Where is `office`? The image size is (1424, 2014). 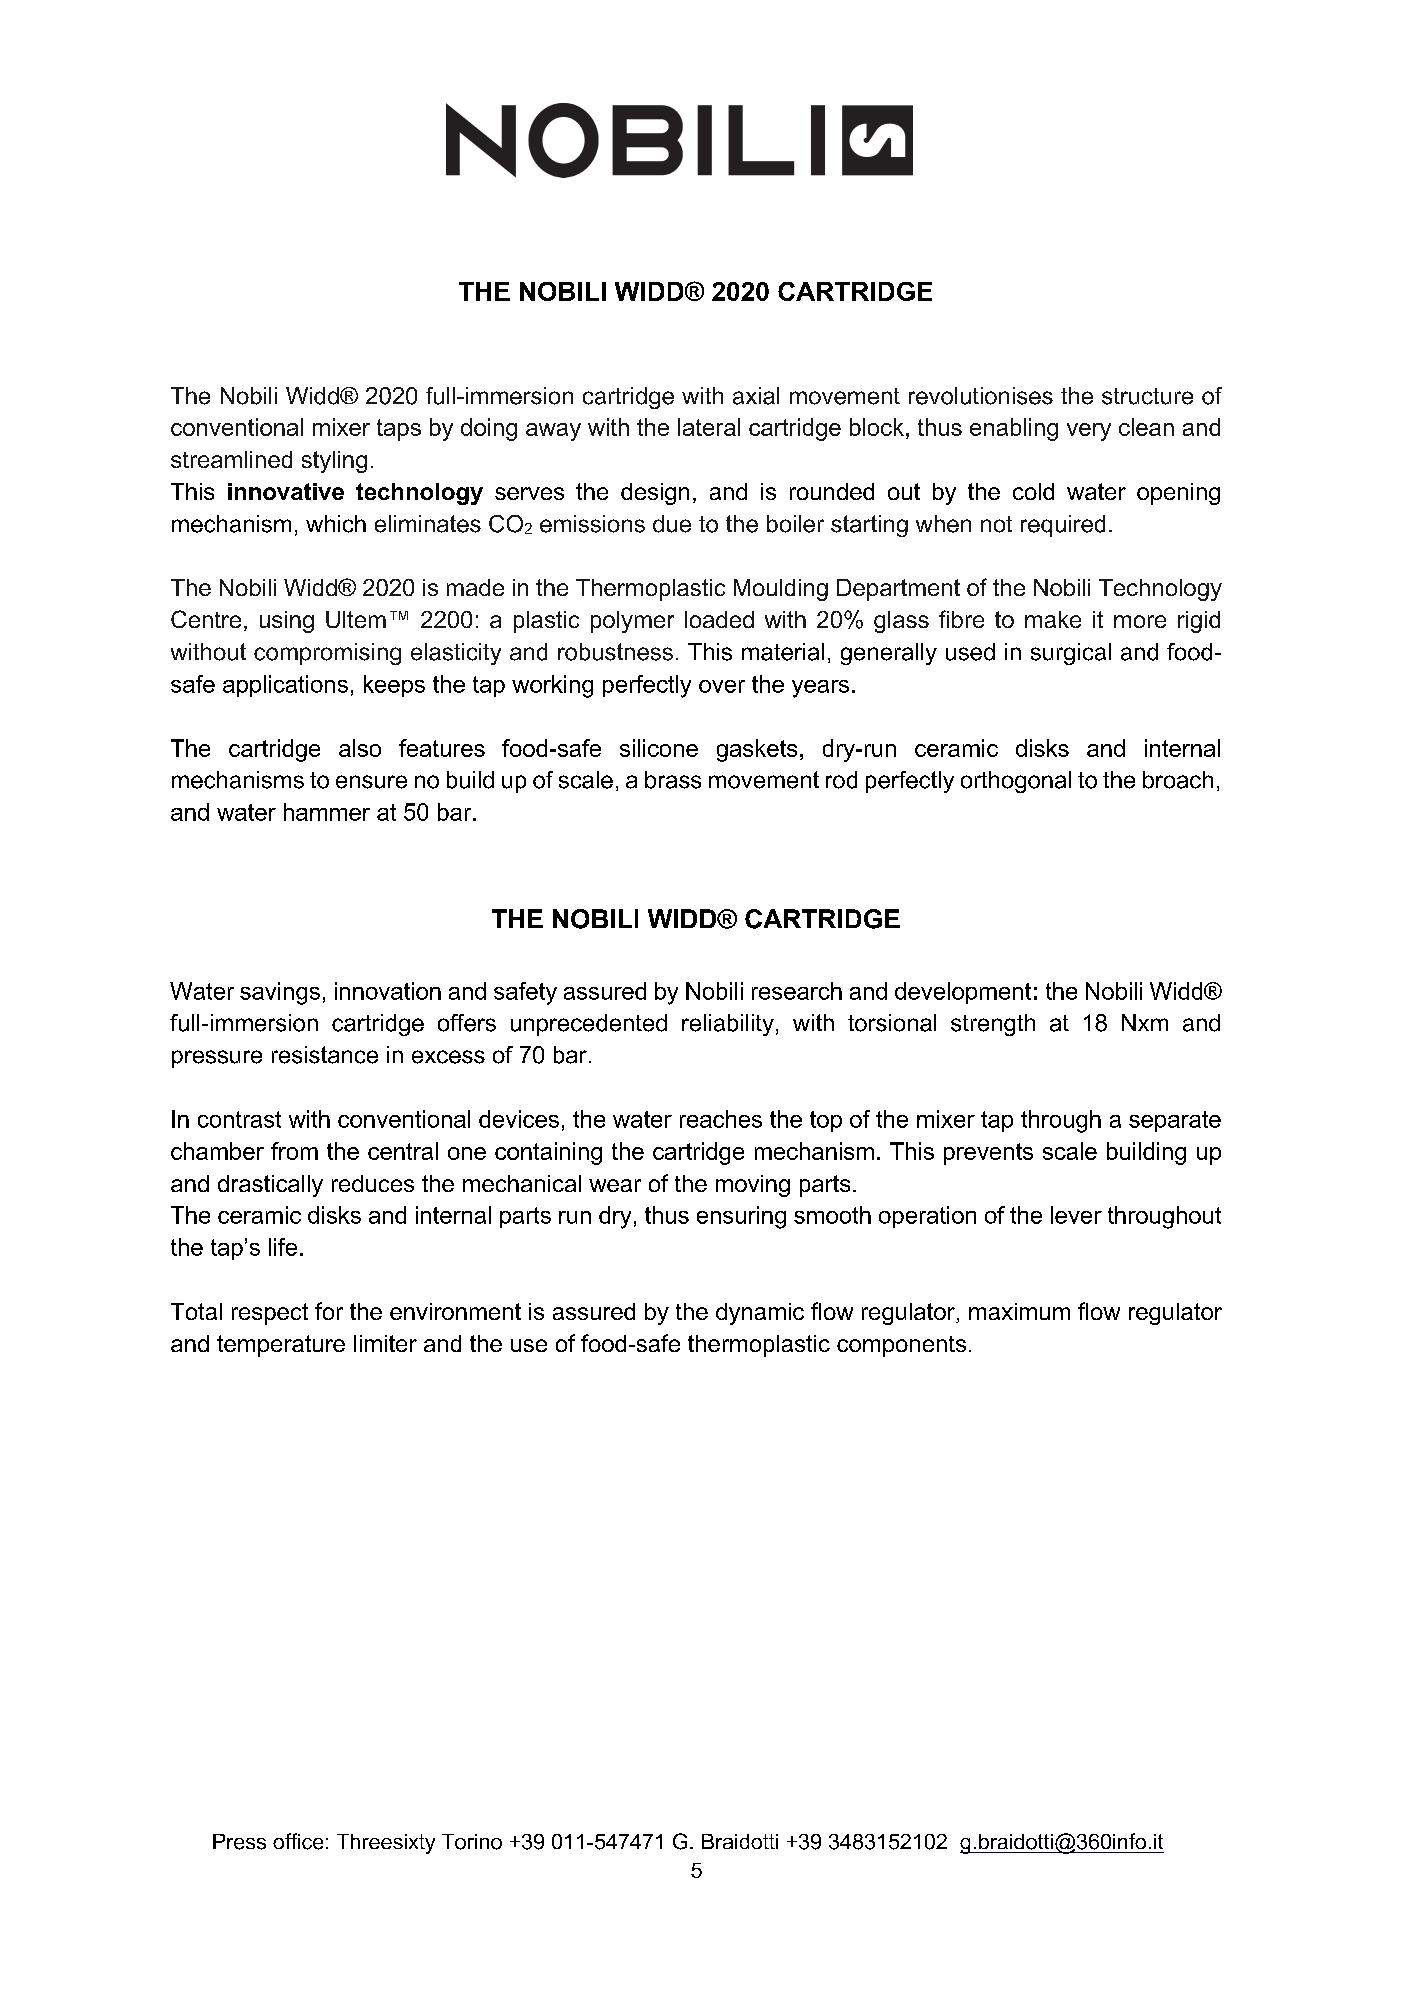
office is located at coordinates (298, 1841).
